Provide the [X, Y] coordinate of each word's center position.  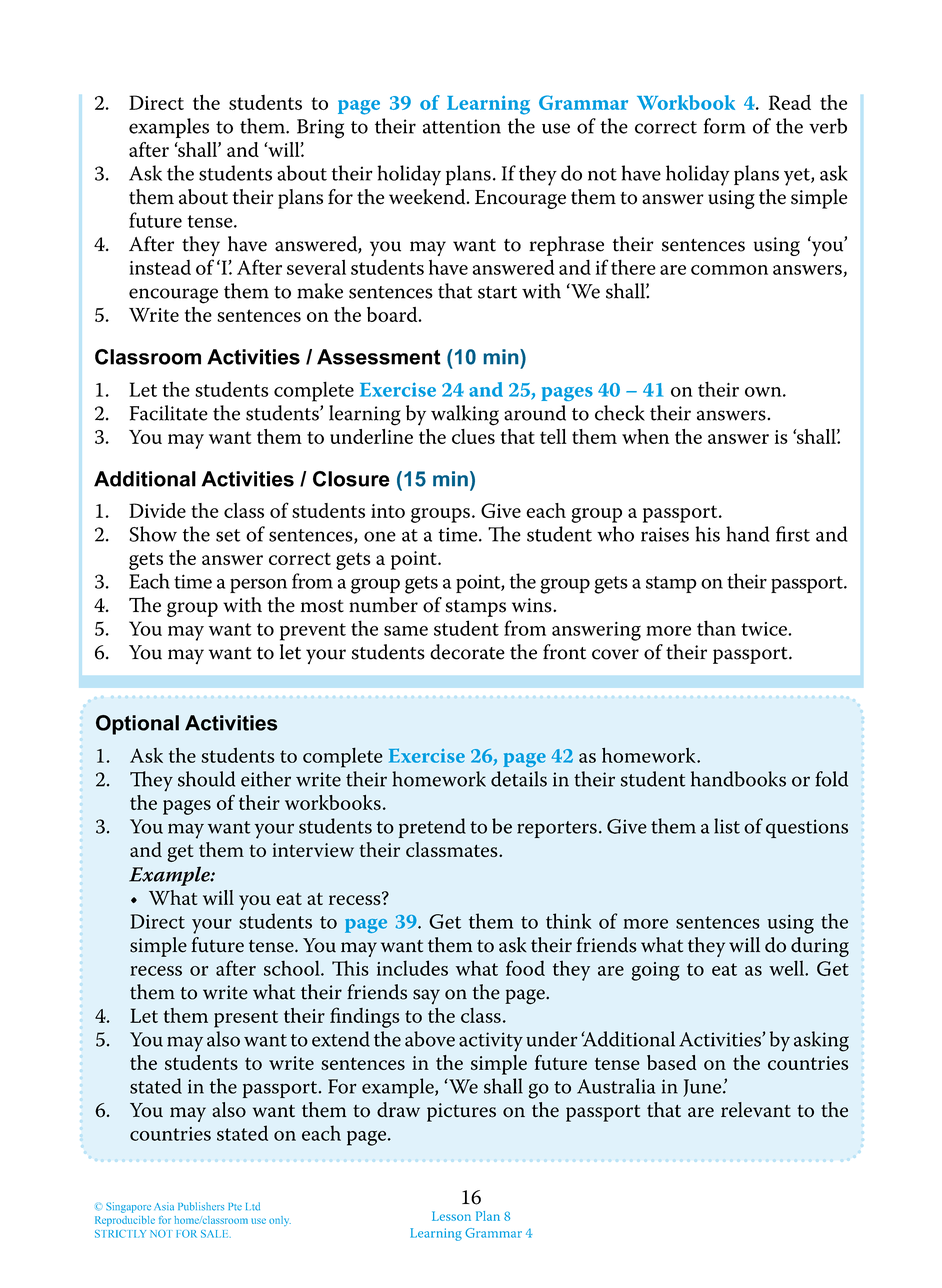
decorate [467, 652]
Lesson [451, 1216]
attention [462, 126]
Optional [137, 725]
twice [765, 629]
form [725, 126]
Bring [320, 129]
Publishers [201, 1206]
